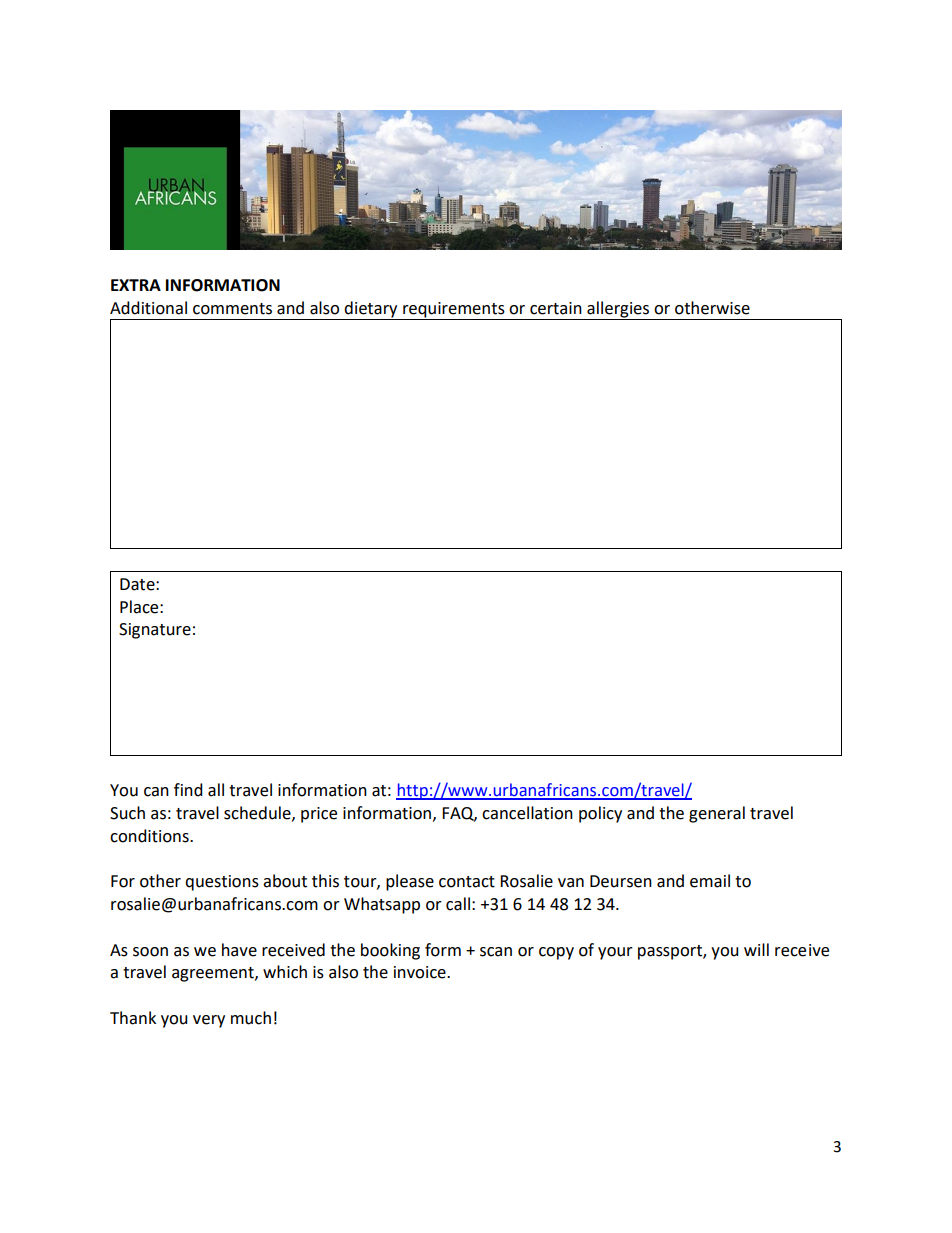 The height and width of the document is (1233, 952). What do you see at coordinates (155, 631) in the document?
I see `Signature` at bounding box center [155, 631].
